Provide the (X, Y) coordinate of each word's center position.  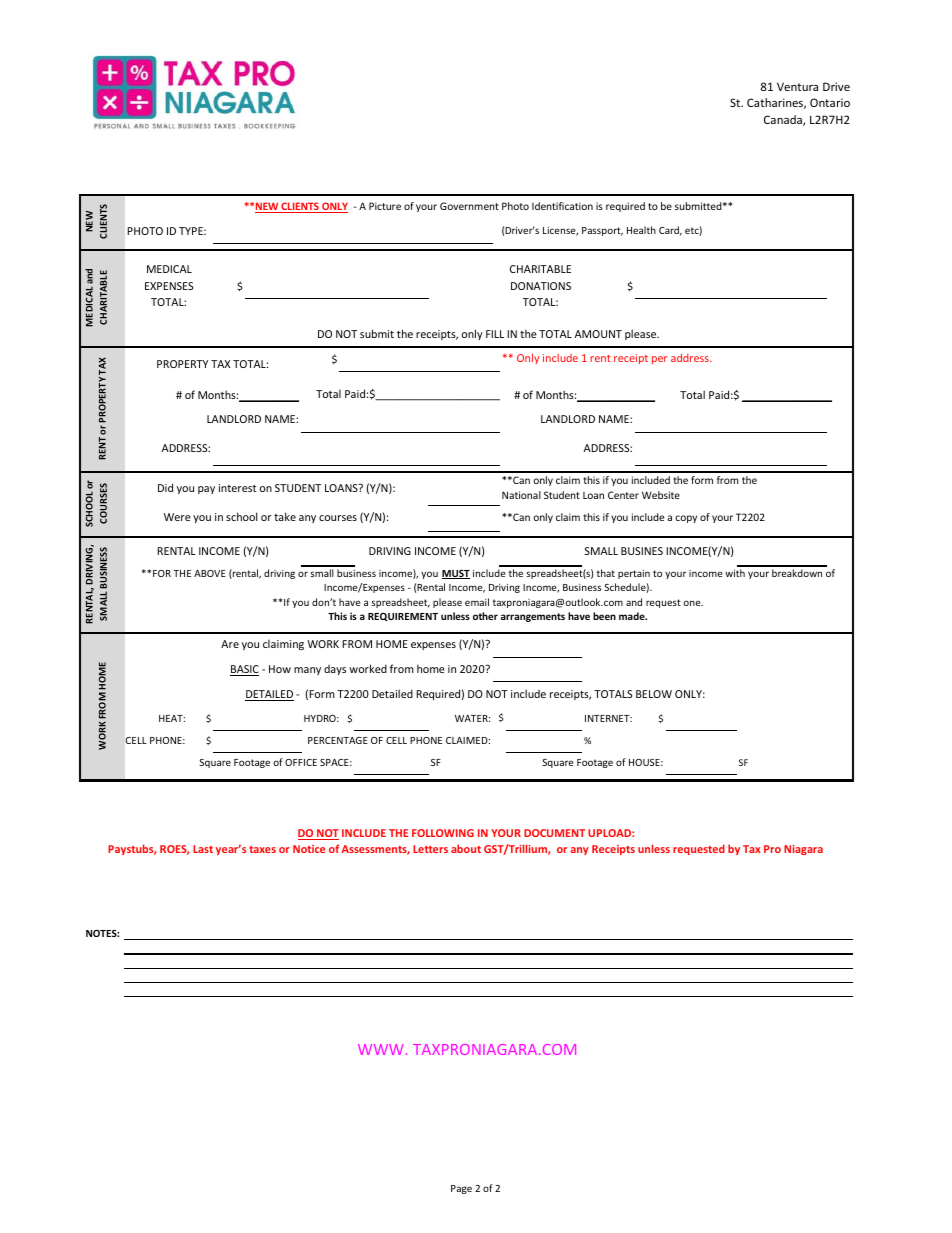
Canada (784, 120)
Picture (385, 206)
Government (469, 206)
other (485, 616)
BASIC (244, 670)
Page (461, 1189)
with (735, 573)
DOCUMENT (554, 833)
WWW (380, 1049)
